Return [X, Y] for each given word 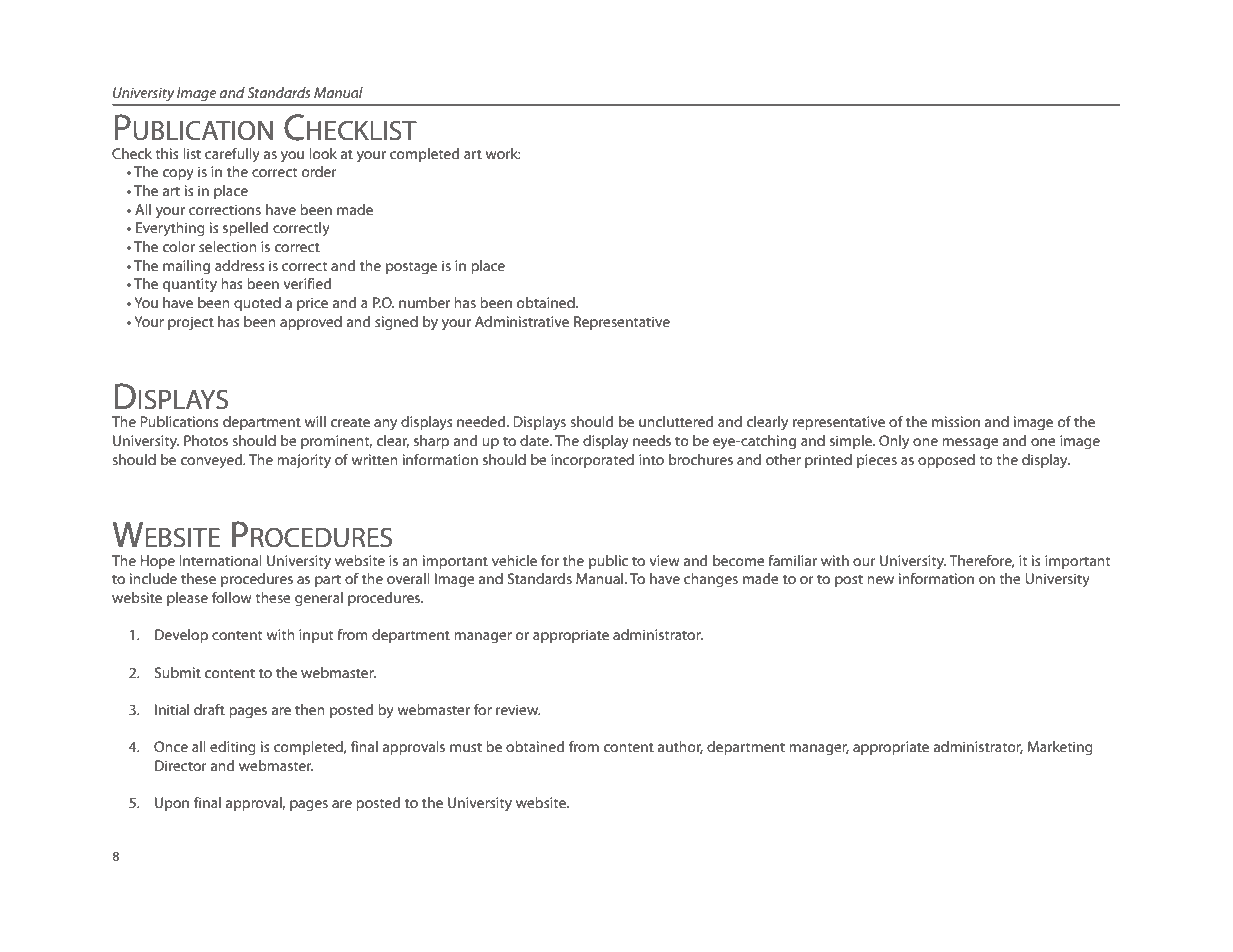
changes [711, 580]
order [319, 171]
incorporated [592, 461]
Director [180, 765]
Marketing [1060, 748]
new [880, 580]
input [316, 636]
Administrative [522, 321]
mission [956, 421]
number [424, 302]
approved [311, 323]
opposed [946, 461]
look [323, 153]
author [680, 747]
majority [304, 461]
